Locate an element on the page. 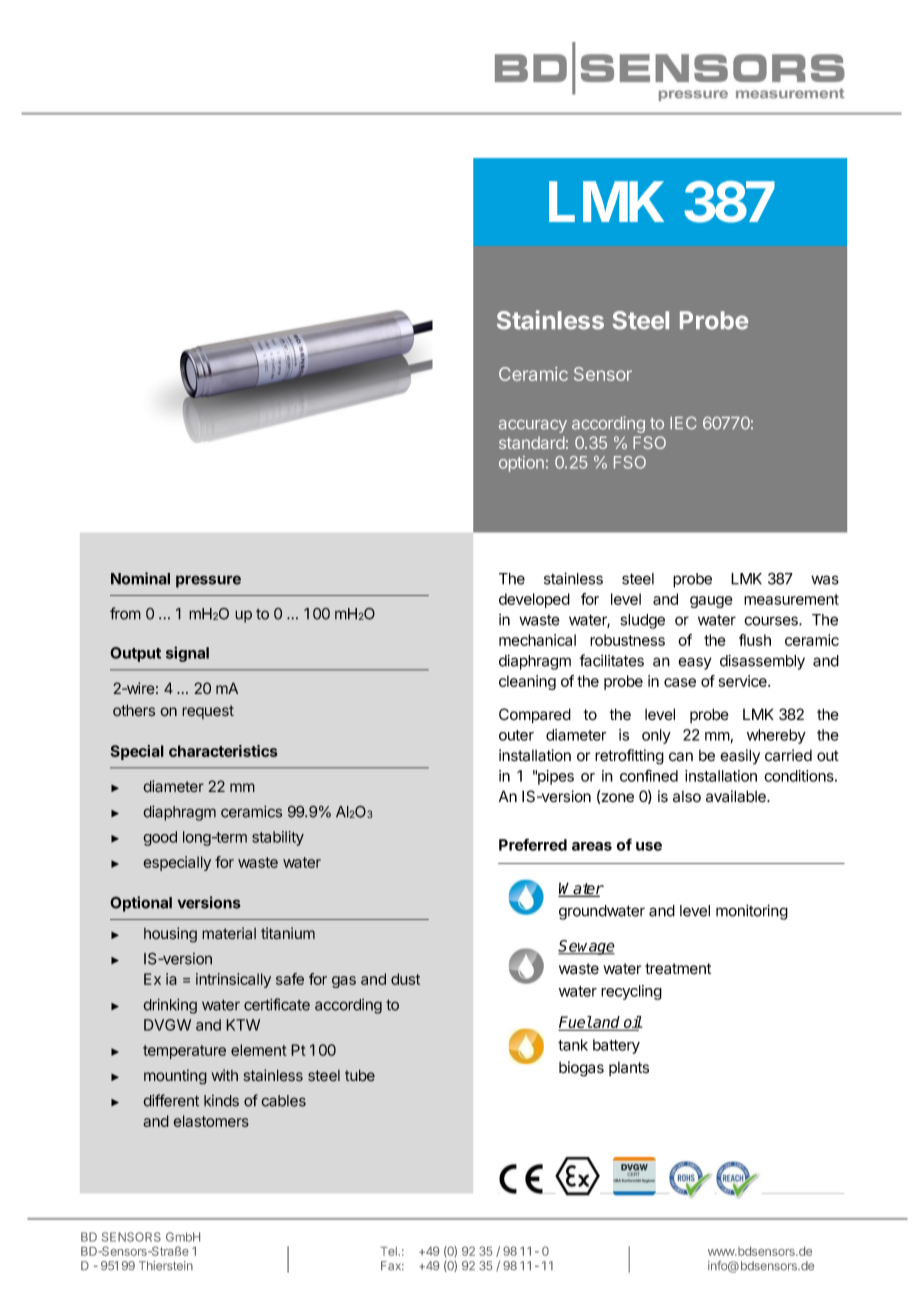 Image resolution: width=924 pixels, height=1308 pixels. Tel is located at coordinates (389, 1251).
